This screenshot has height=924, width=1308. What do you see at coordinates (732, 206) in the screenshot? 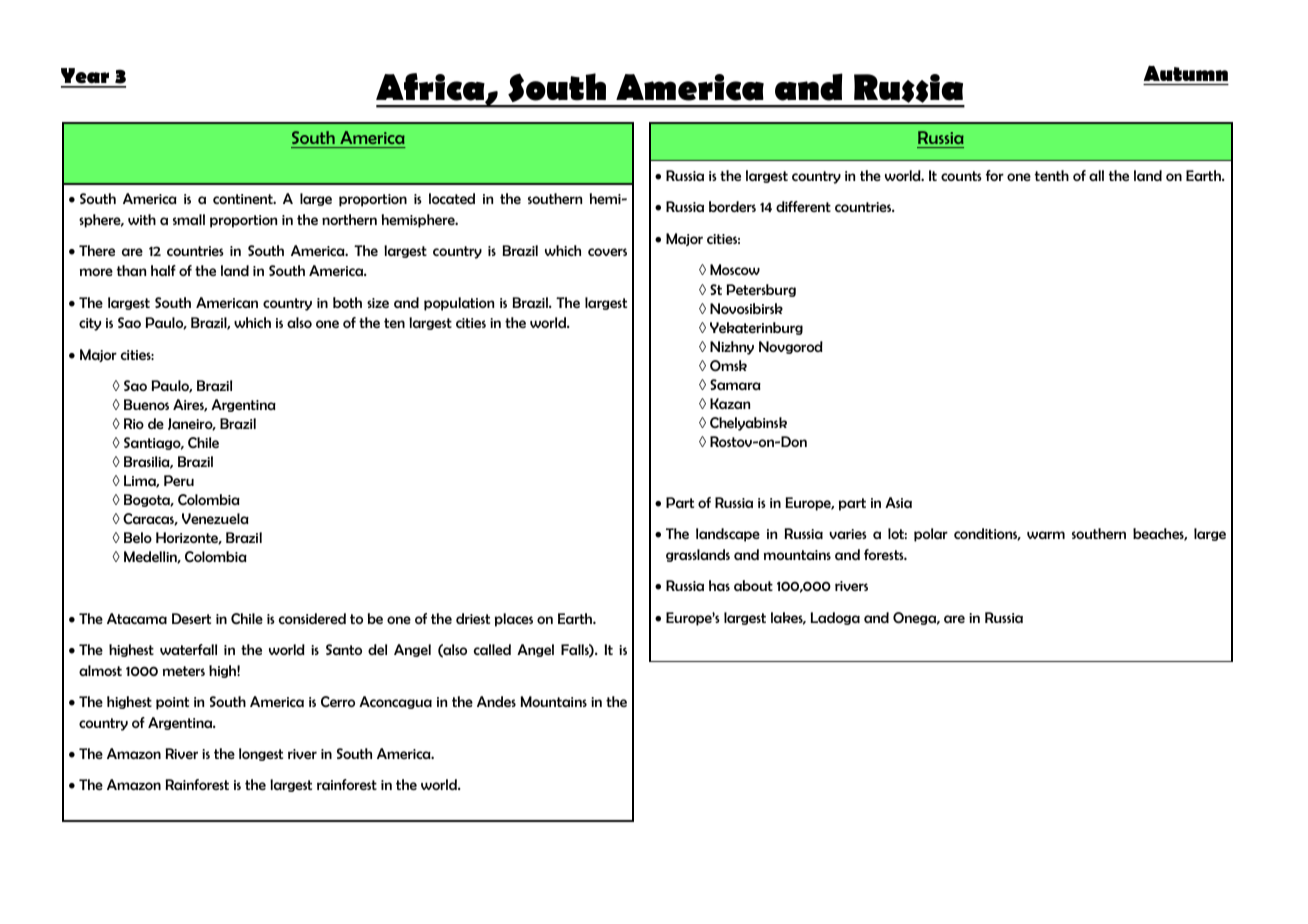
I see `borders` at bounding box center [732, 206].
